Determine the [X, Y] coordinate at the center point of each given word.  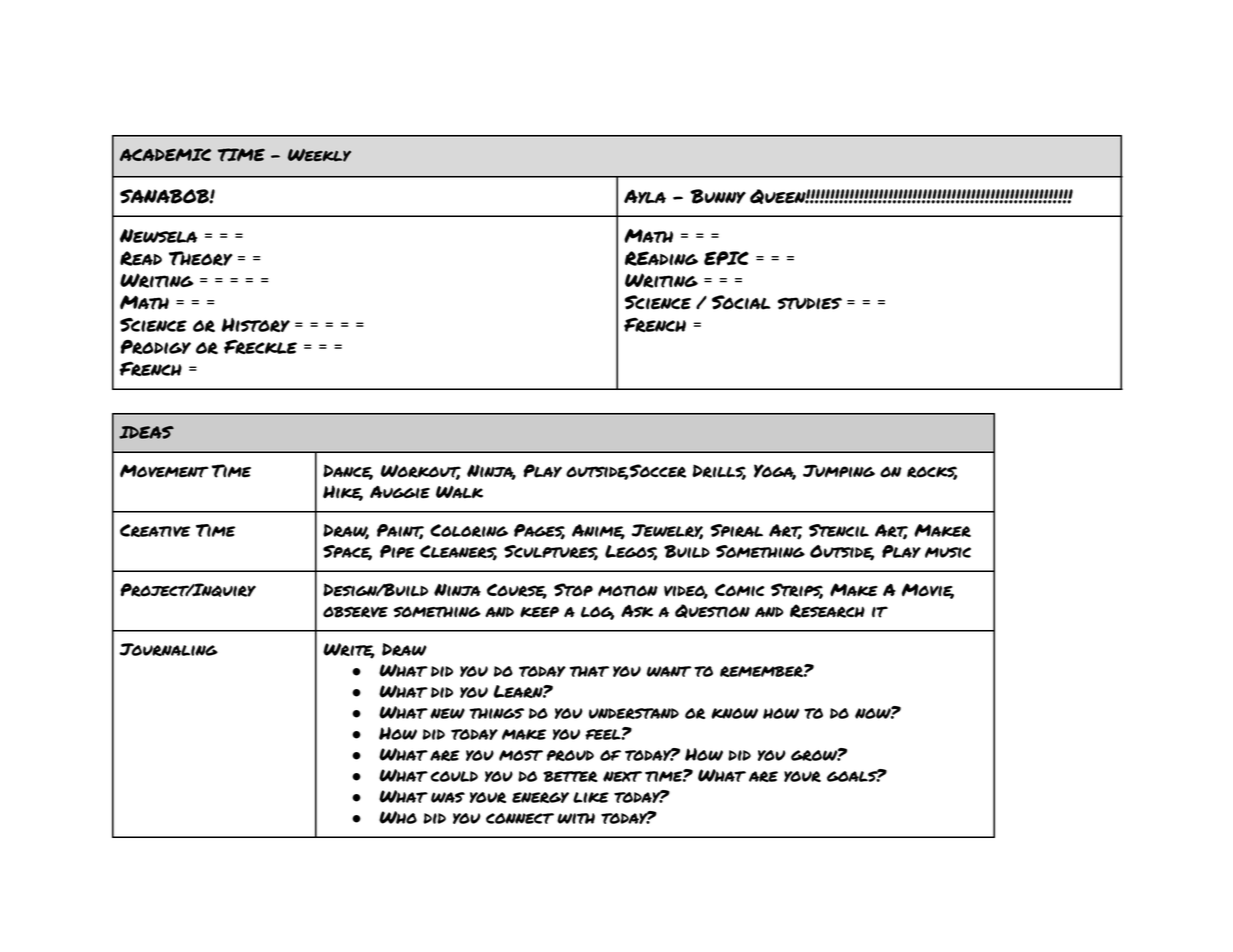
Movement [164, 471]
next [622, 776]
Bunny [718, 196]
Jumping [839, 471]
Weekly [319, 155]
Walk [459, 492]
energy [540, 797]
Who [398, 817]
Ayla [645, 196]
